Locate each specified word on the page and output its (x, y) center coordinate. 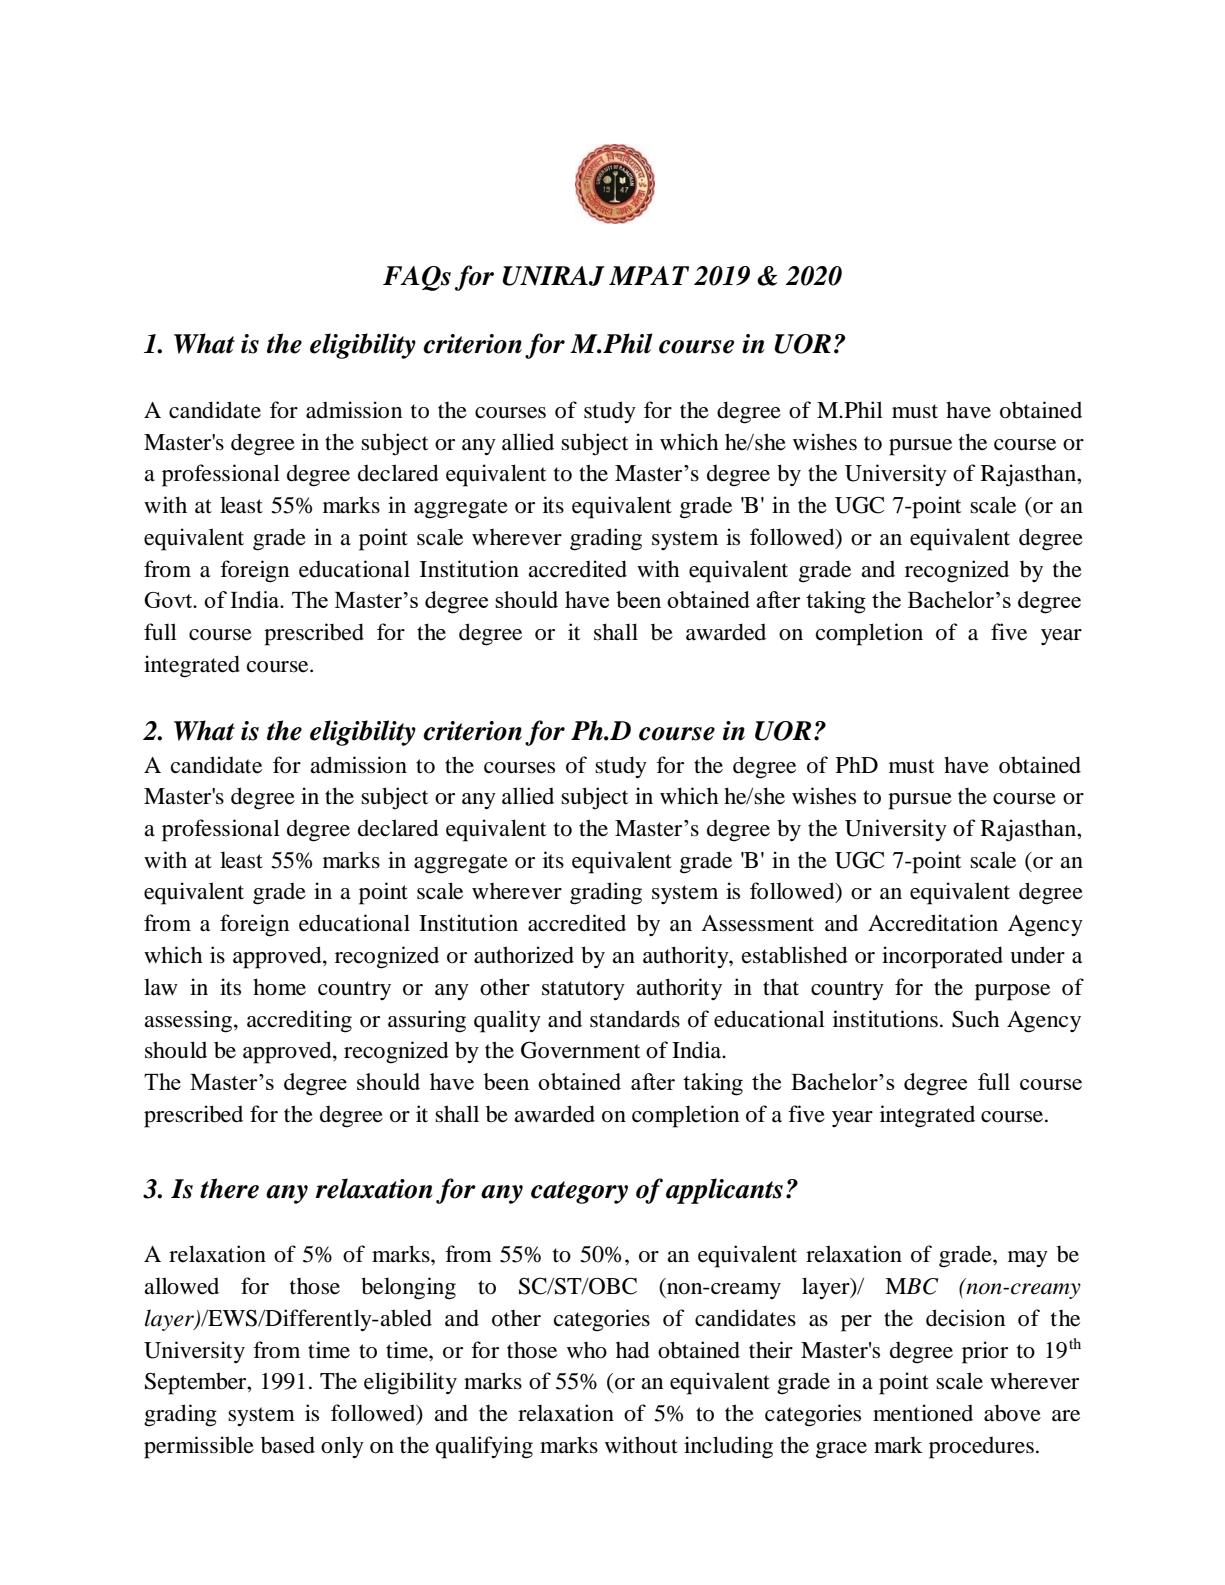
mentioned (923, 1413)
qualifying (484, 1447)
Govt (169, 600)
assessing (189, 1021)
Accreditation (933, 923)
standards (635, 1019)
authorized (524, 955)
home (279, 987)
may (1028, 1259)
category (579, 1192)
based (288, 1445)
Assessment (757, 923)
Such (976, 1019)
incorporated (942, 957)
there (229, 1188)
